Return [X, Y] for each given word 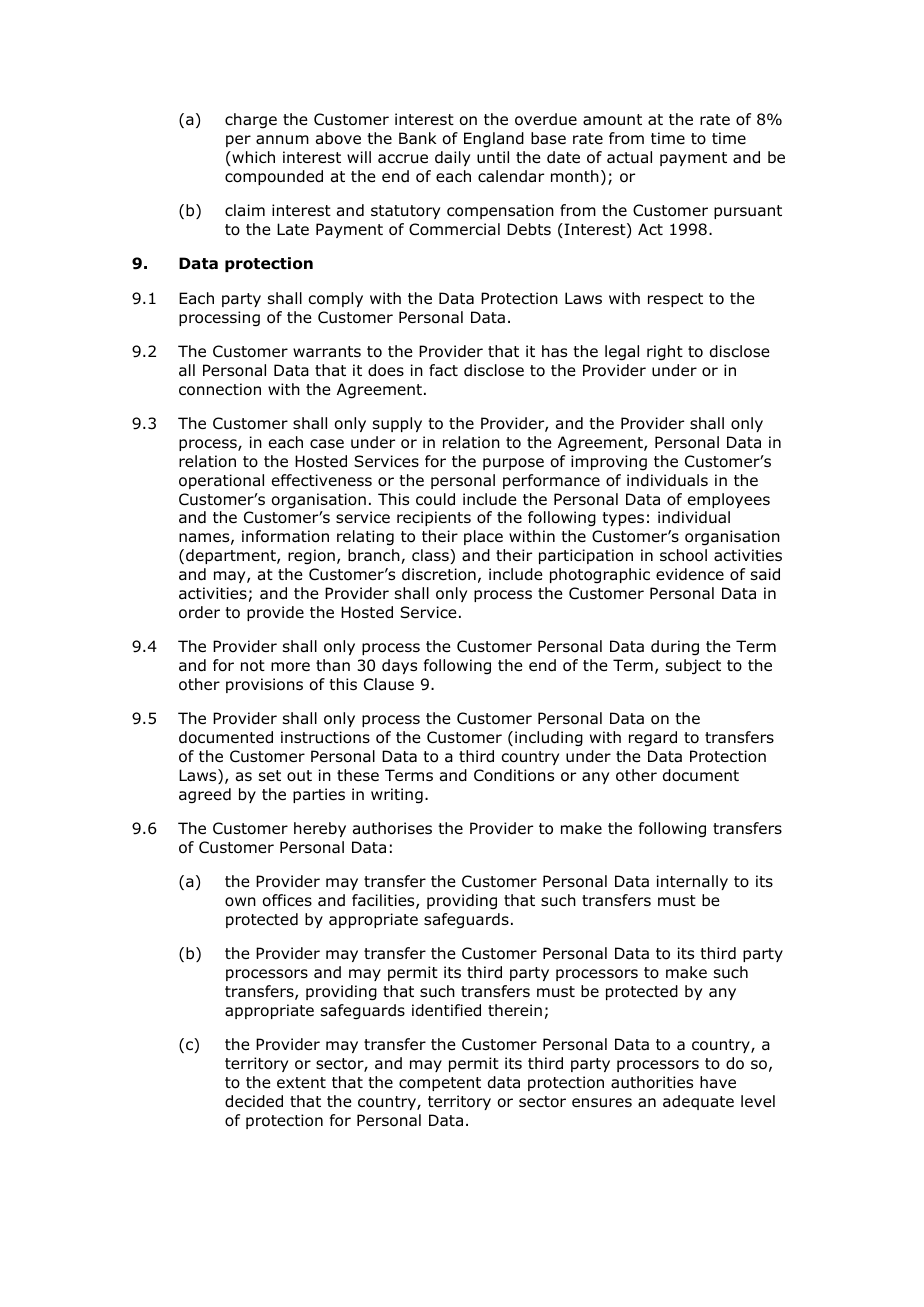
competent [440, 1084]
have [718, 1082]
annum [282, 140]
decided [254, 1101]
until [493, 157]
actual [629, 157]
